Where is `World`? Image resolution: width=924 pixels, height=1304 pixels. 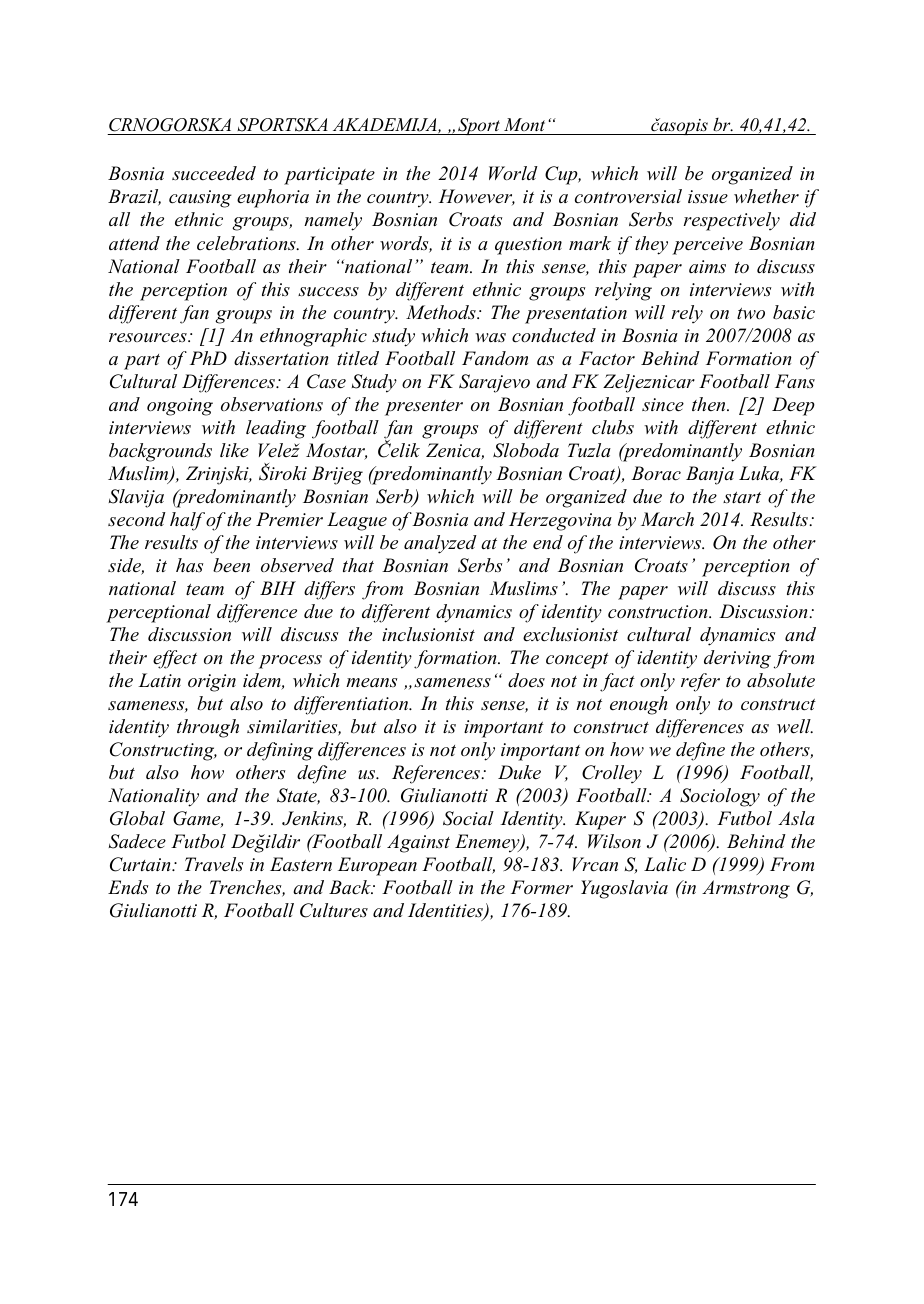 World is located at coordinates (513, 173).
